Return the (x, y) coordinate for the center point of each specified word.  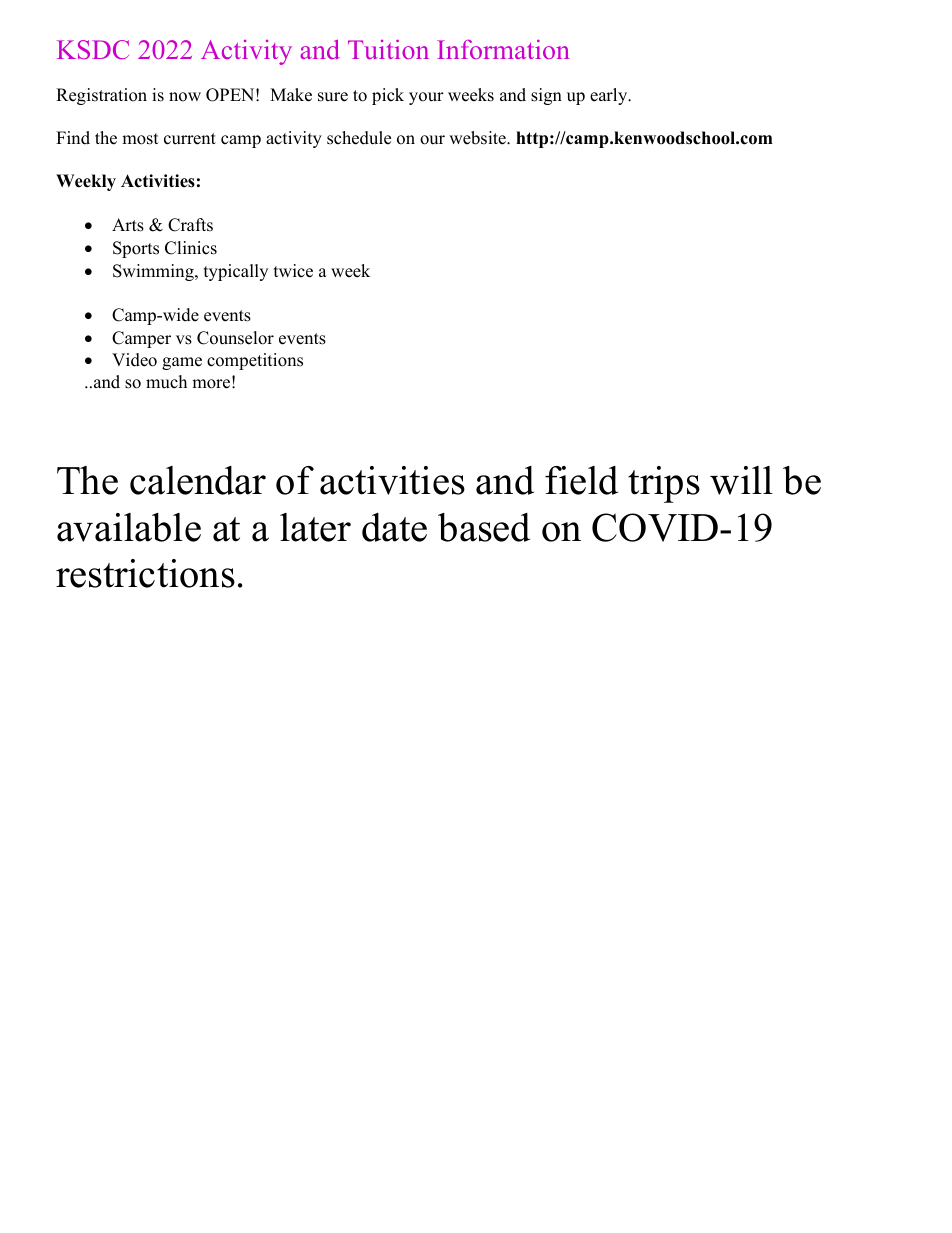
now (185, 97)
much (166, 382)
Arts (128, 225)
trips (664, 484)
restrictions (145, 573)
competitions (255, 361)
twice (293, 271)
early (610, 96)
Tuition (388, 49)
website (478, 138)
